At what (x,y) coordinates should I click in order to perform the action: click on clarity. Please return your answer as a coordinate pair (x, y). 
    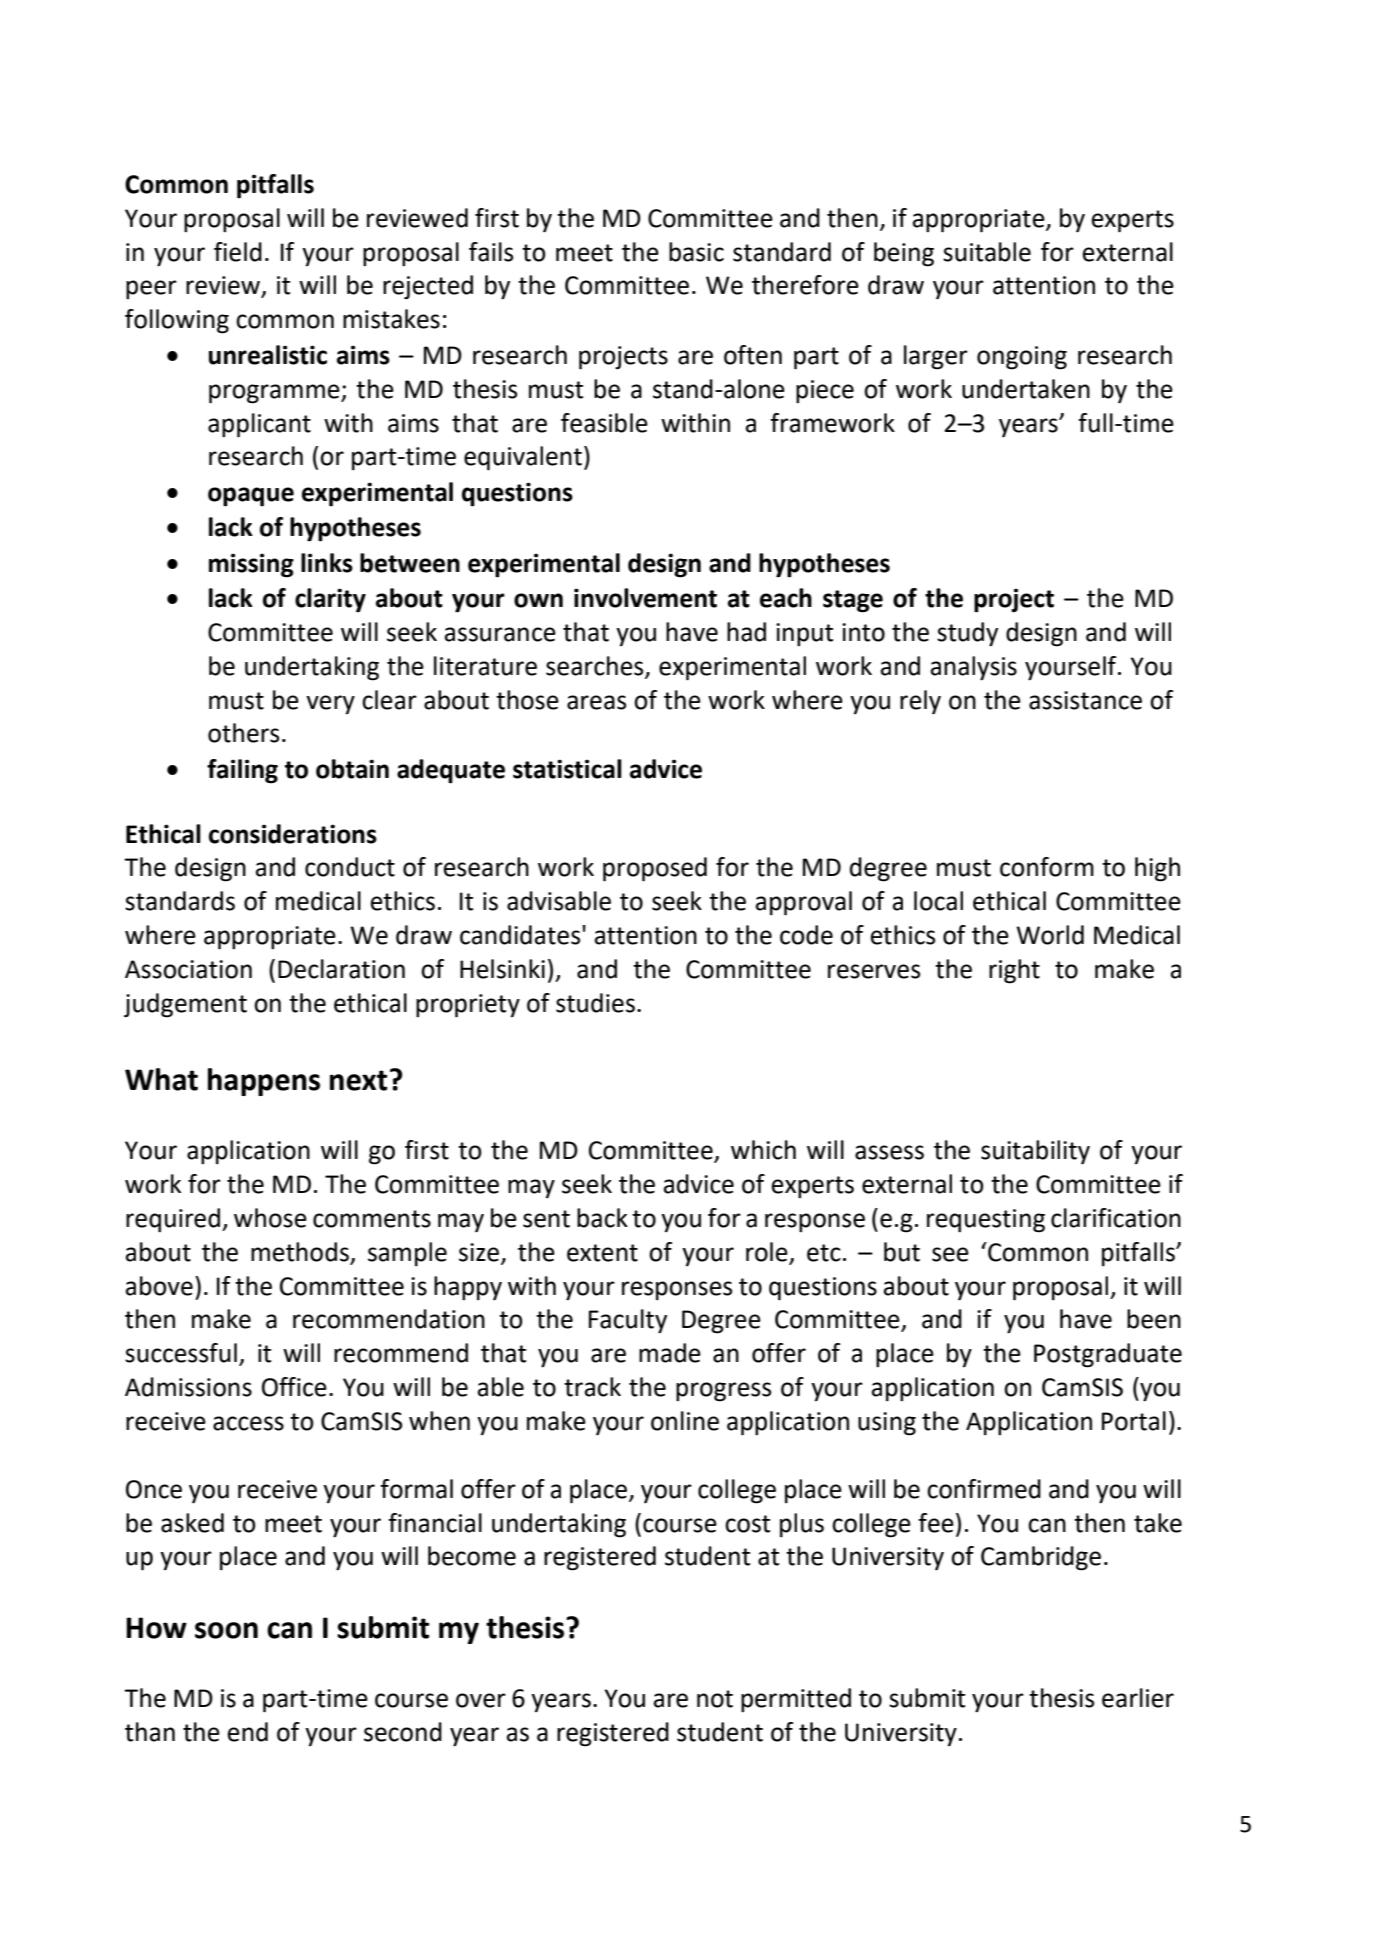
    Looking at the image, I should click on (330, 600).
